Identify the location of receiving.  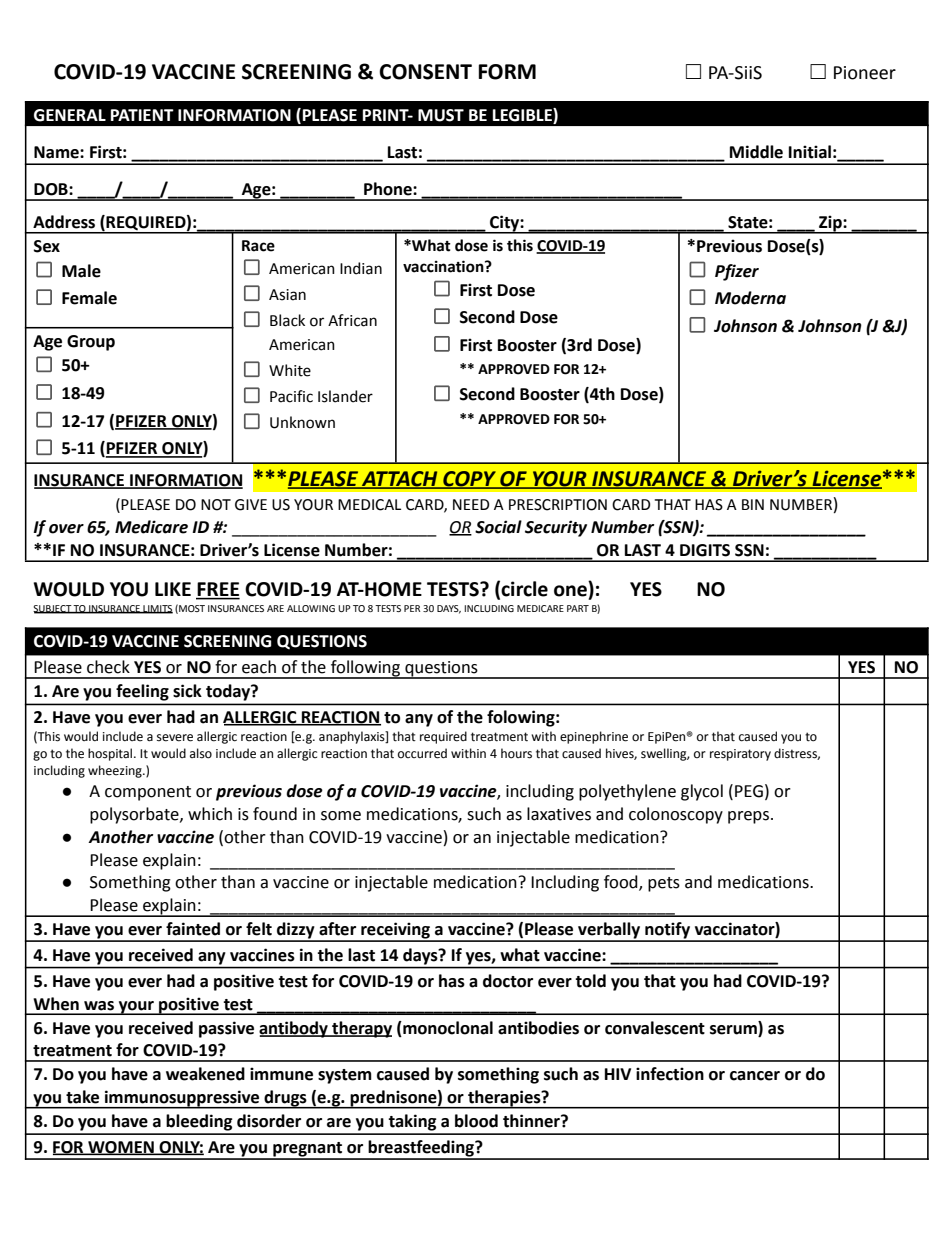
(395, 931).
